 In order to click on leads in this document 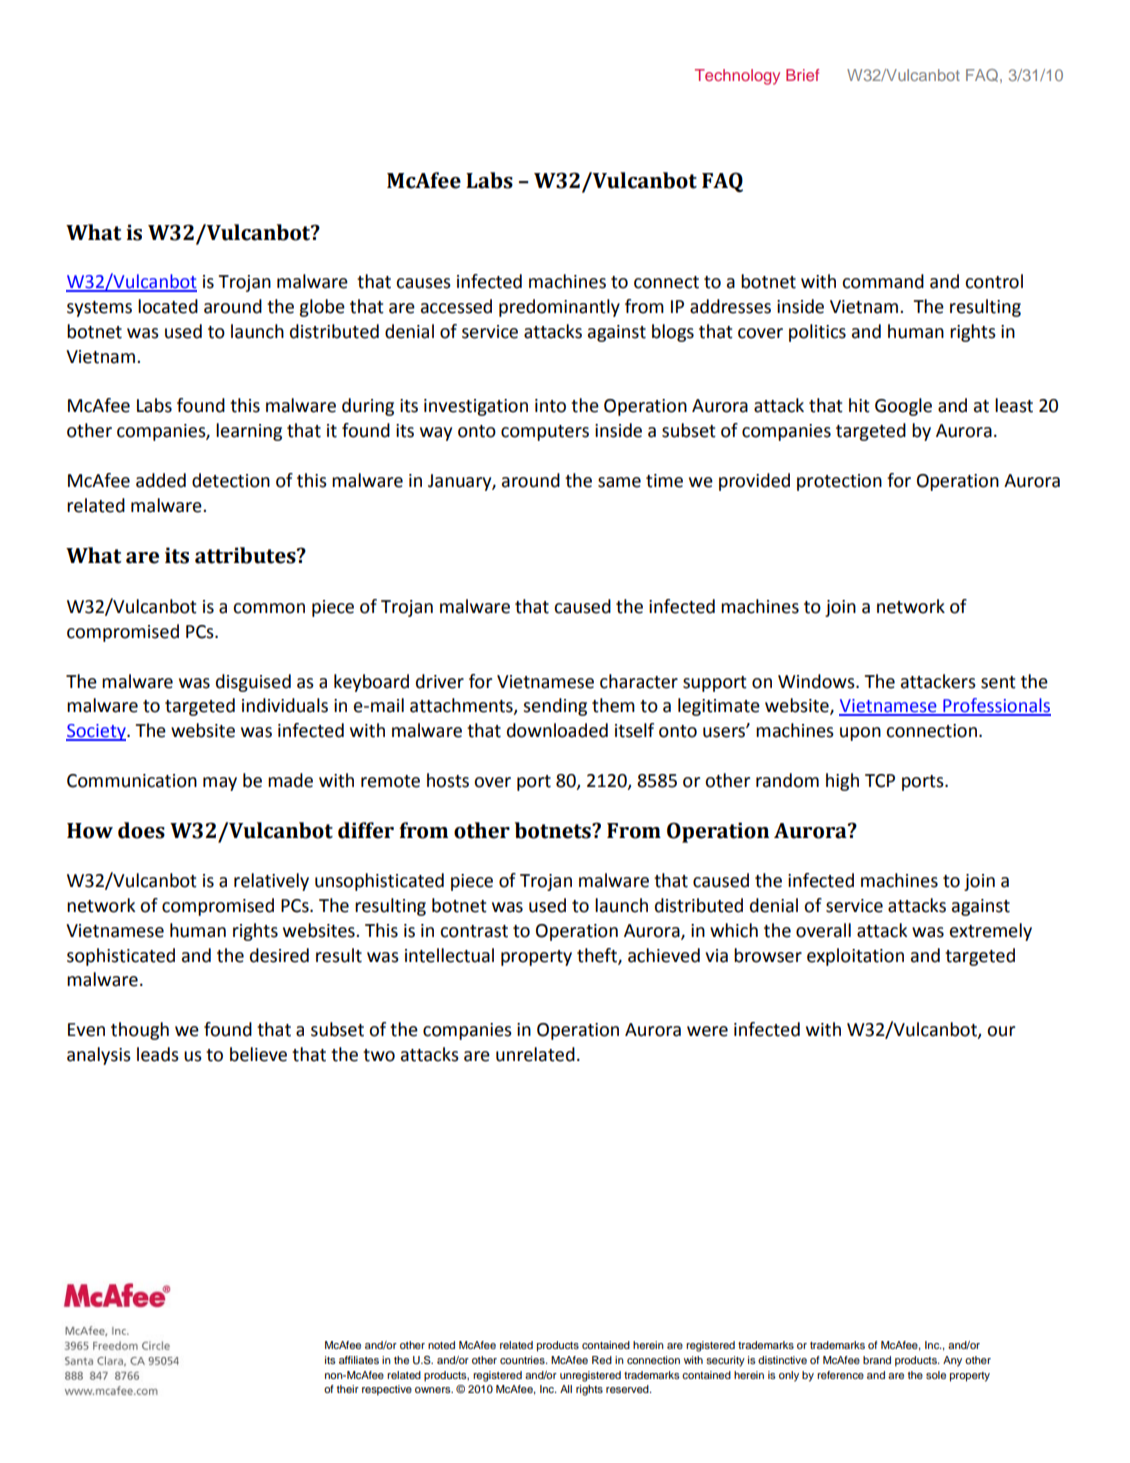, I will do `click(158, 1054)`.
